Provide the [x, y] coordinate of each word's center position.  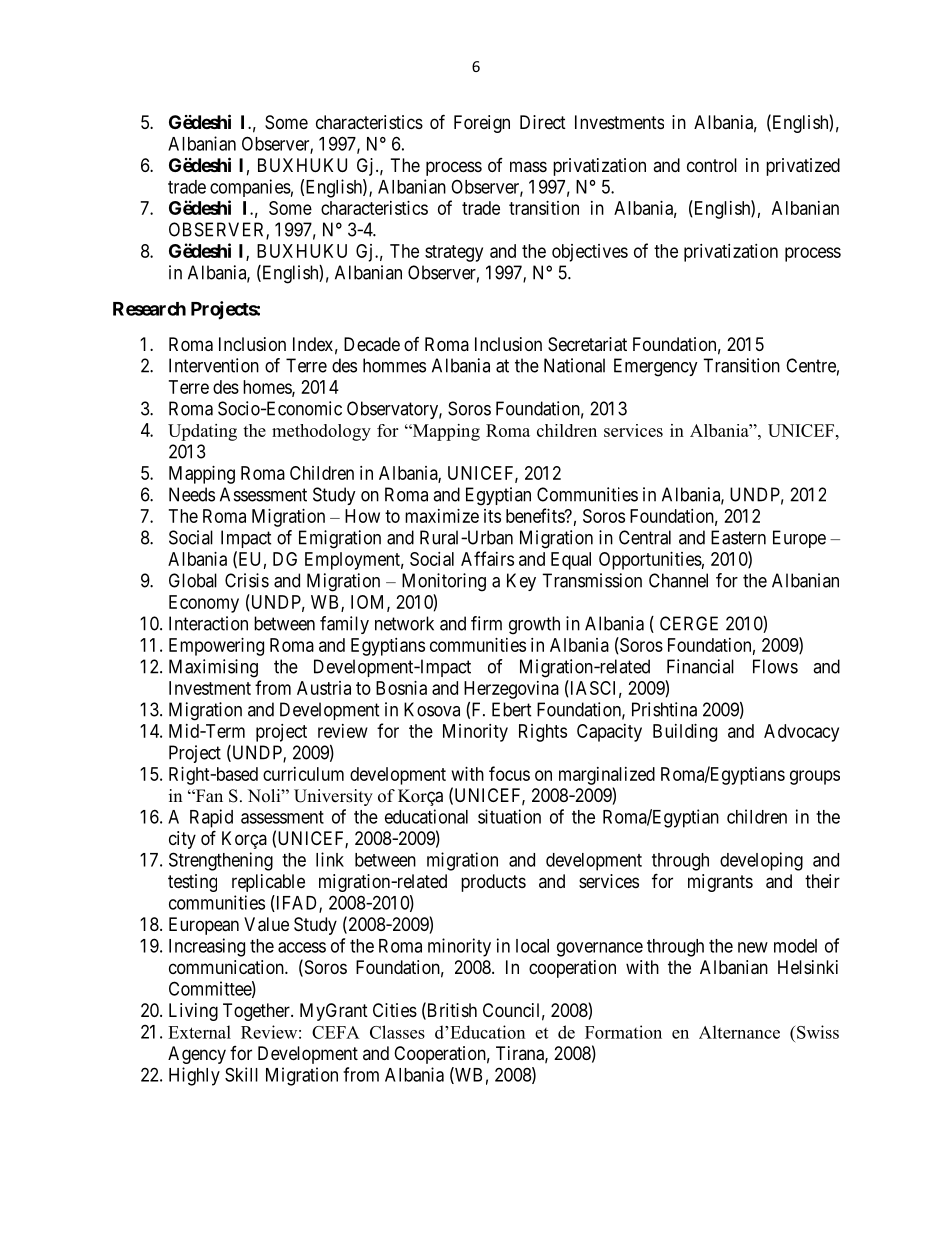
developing [761, 861]
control [712, 165]
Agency [197, 1055]
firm [486, 623]
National [574, 365]
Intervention [214, 365]
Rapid [211, 818]
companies [250, 188]
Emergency [656, 367]
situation [509, 816]
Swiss [818, 1032]
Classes [397, 1032]
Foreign [482, 124]
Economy [204, 604]
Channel [678, 580]
